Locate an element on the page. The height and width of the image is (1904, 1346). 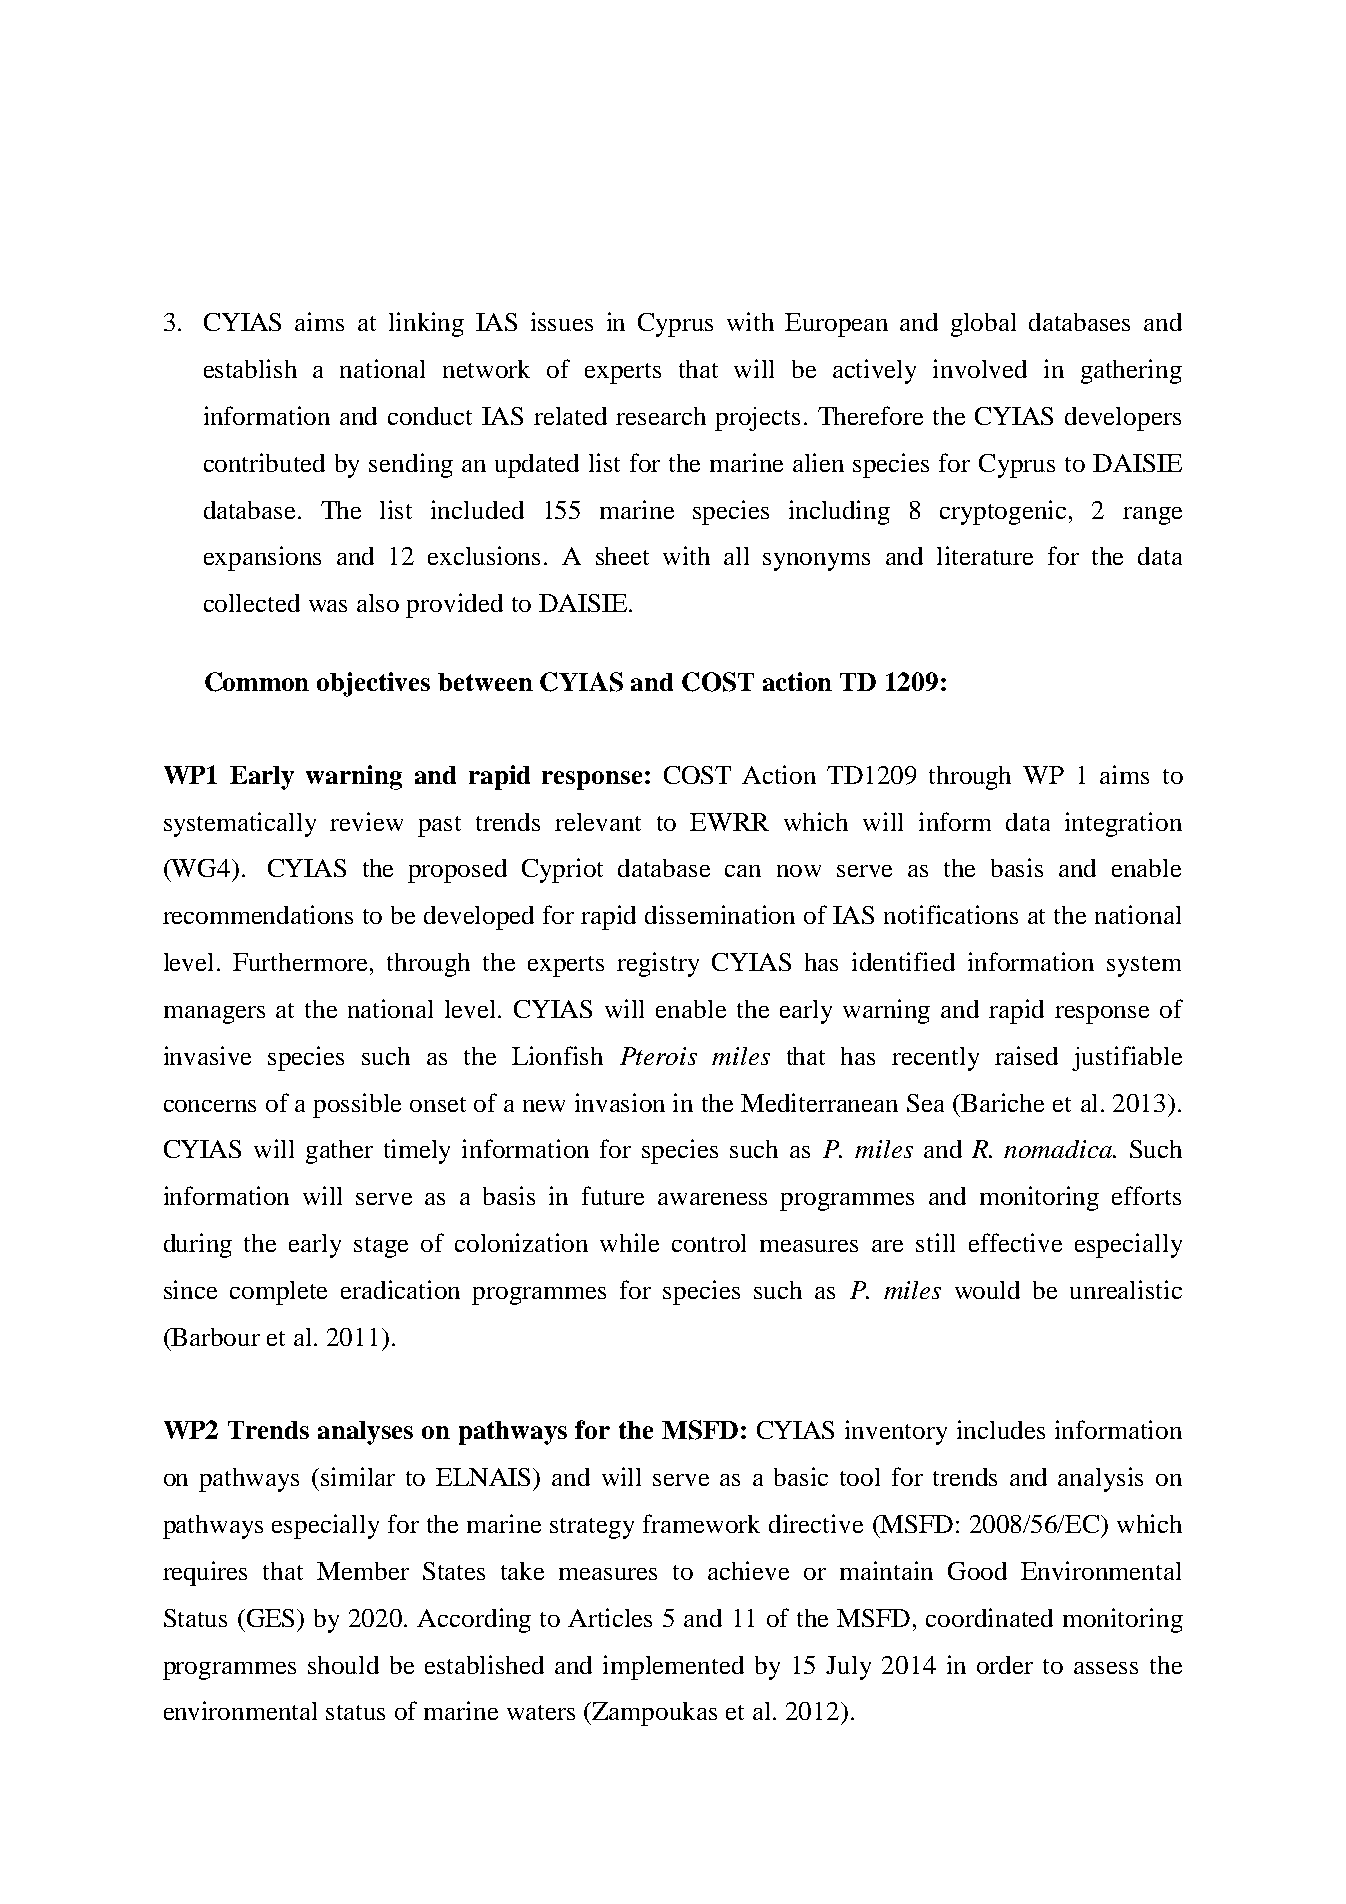
registry is located at coordinates (658, 964).
